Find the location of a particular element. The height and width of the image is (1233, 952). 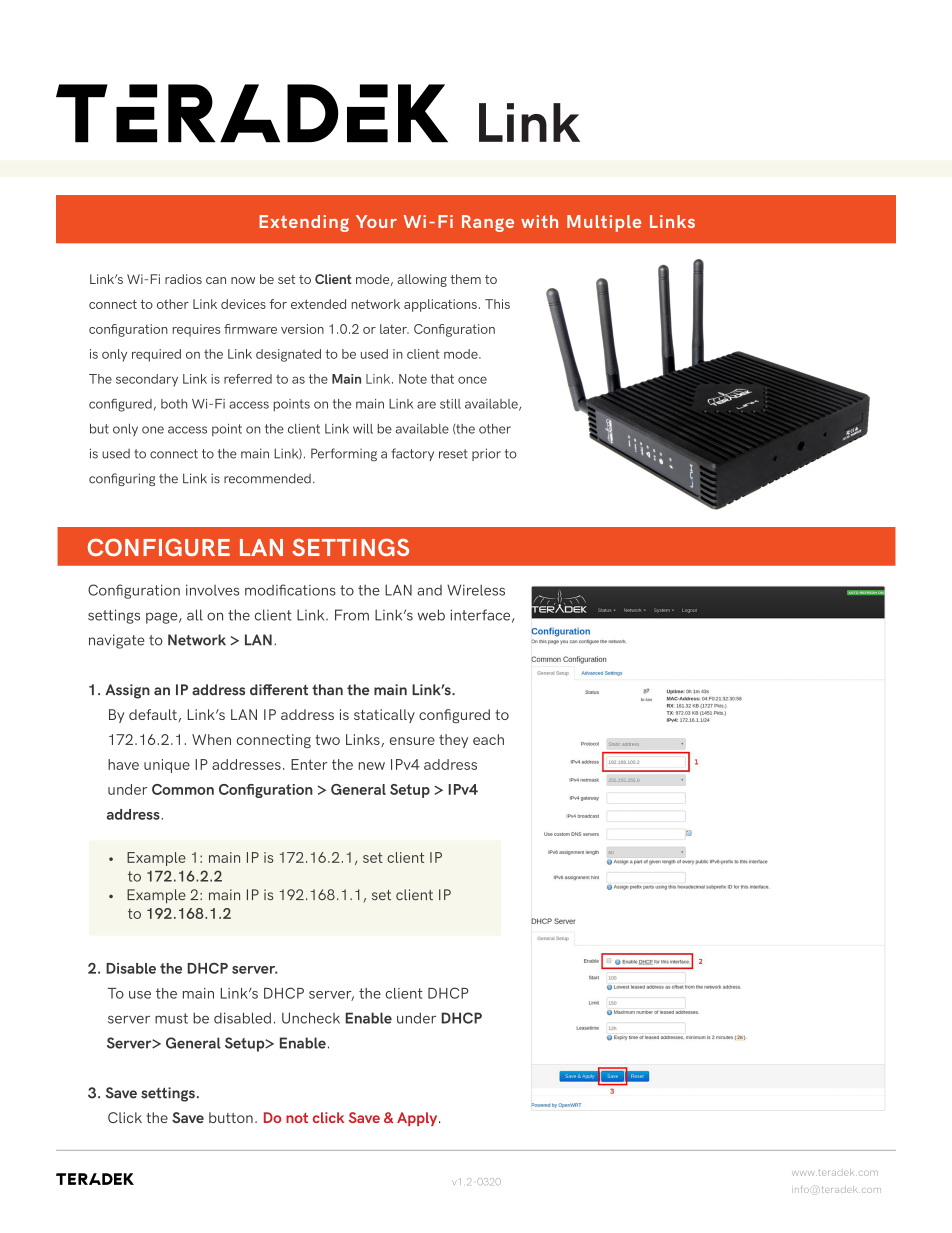

involves is located at coordinates (212, 590).
